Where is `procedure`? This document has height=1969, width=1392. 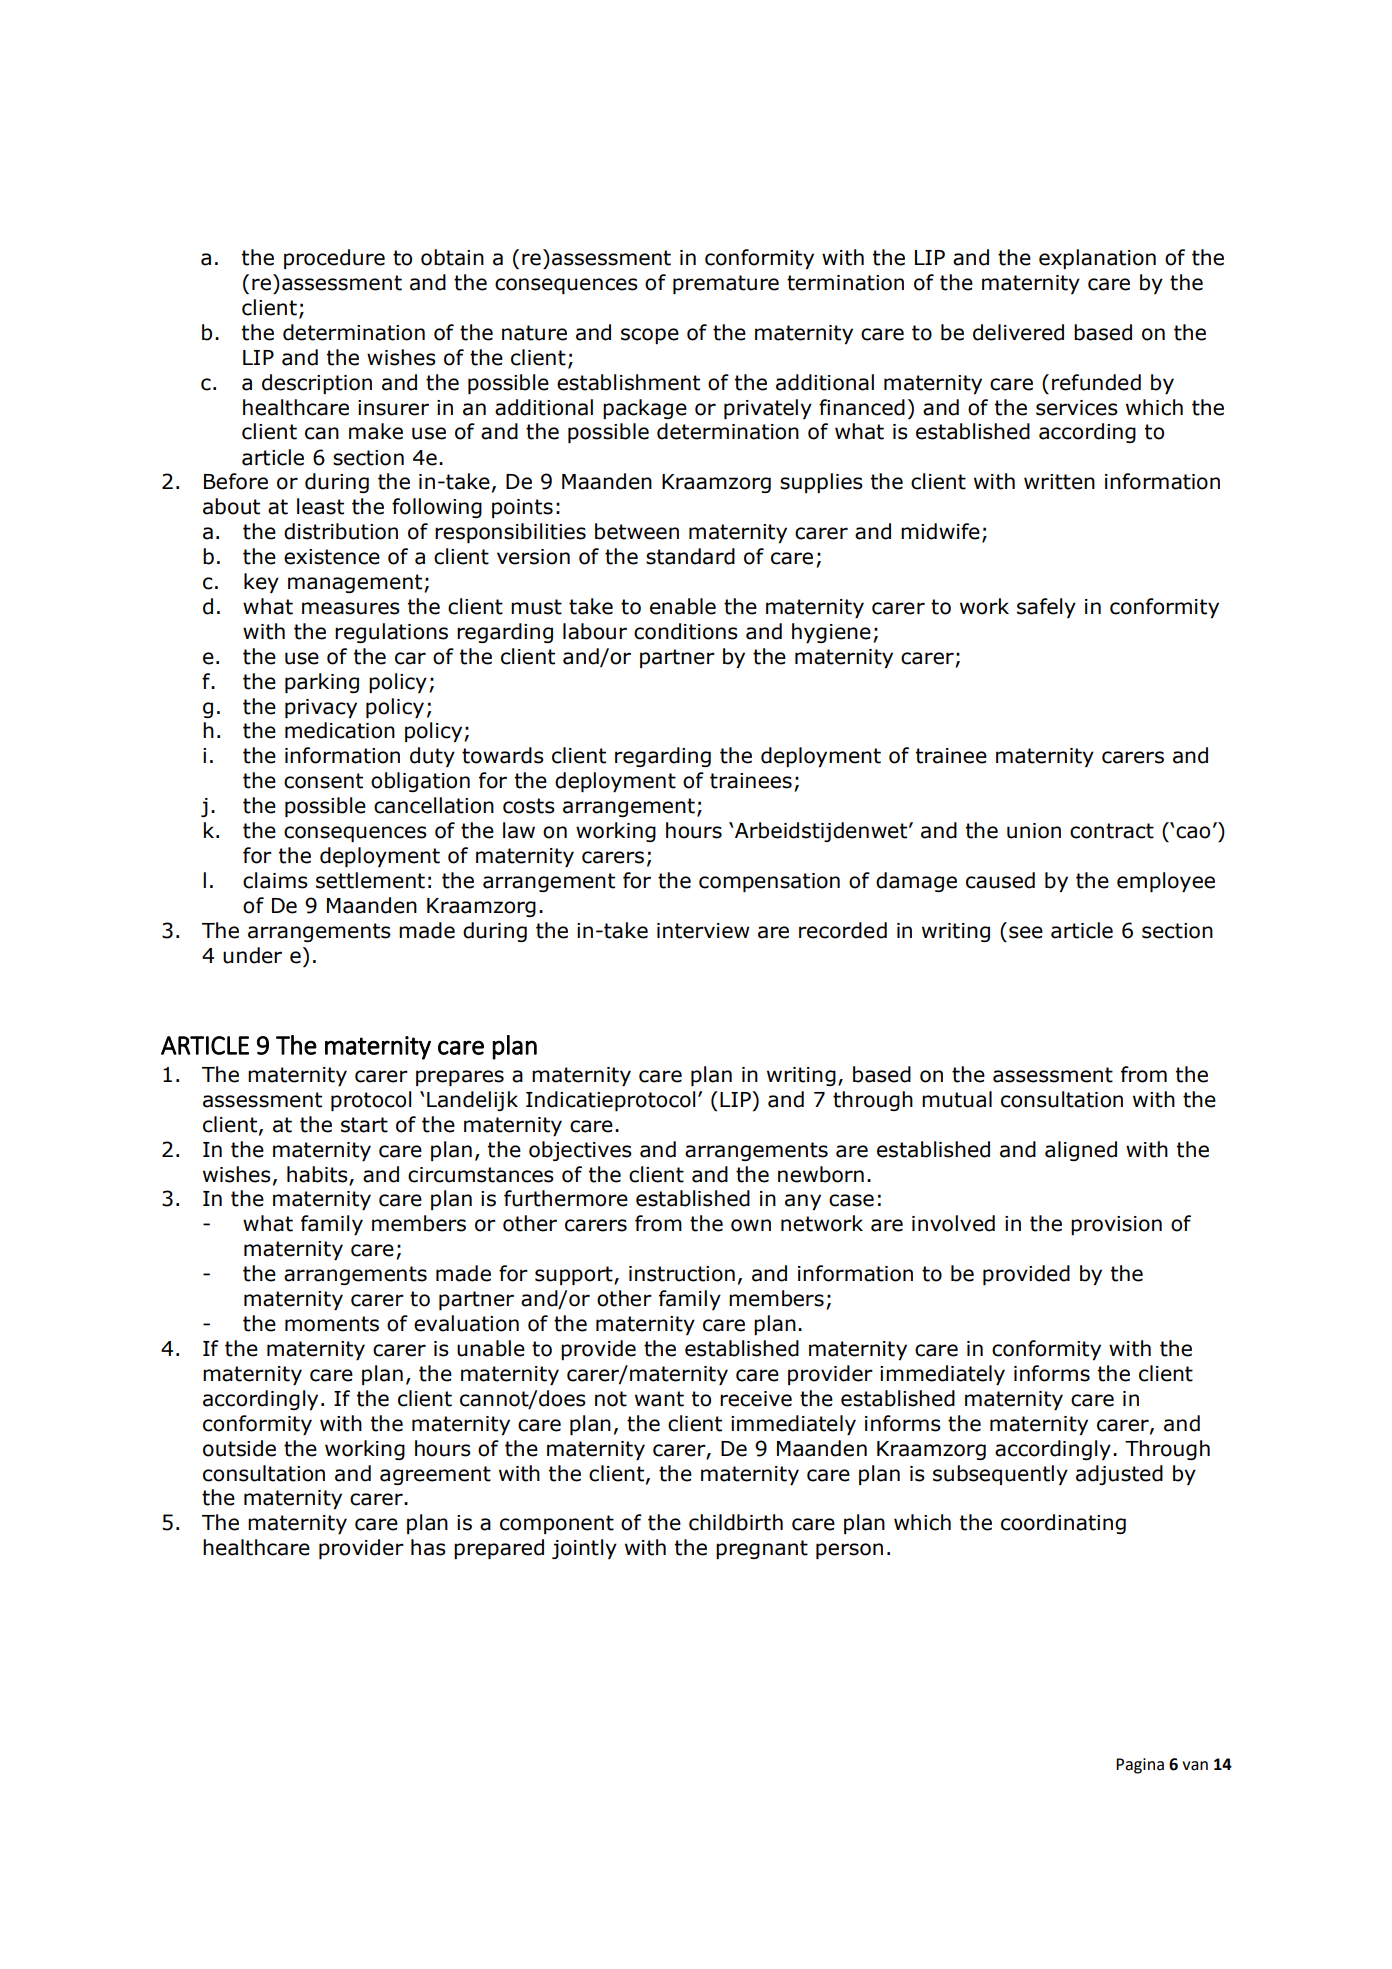
procedure is located at coordinates (334, 259).
